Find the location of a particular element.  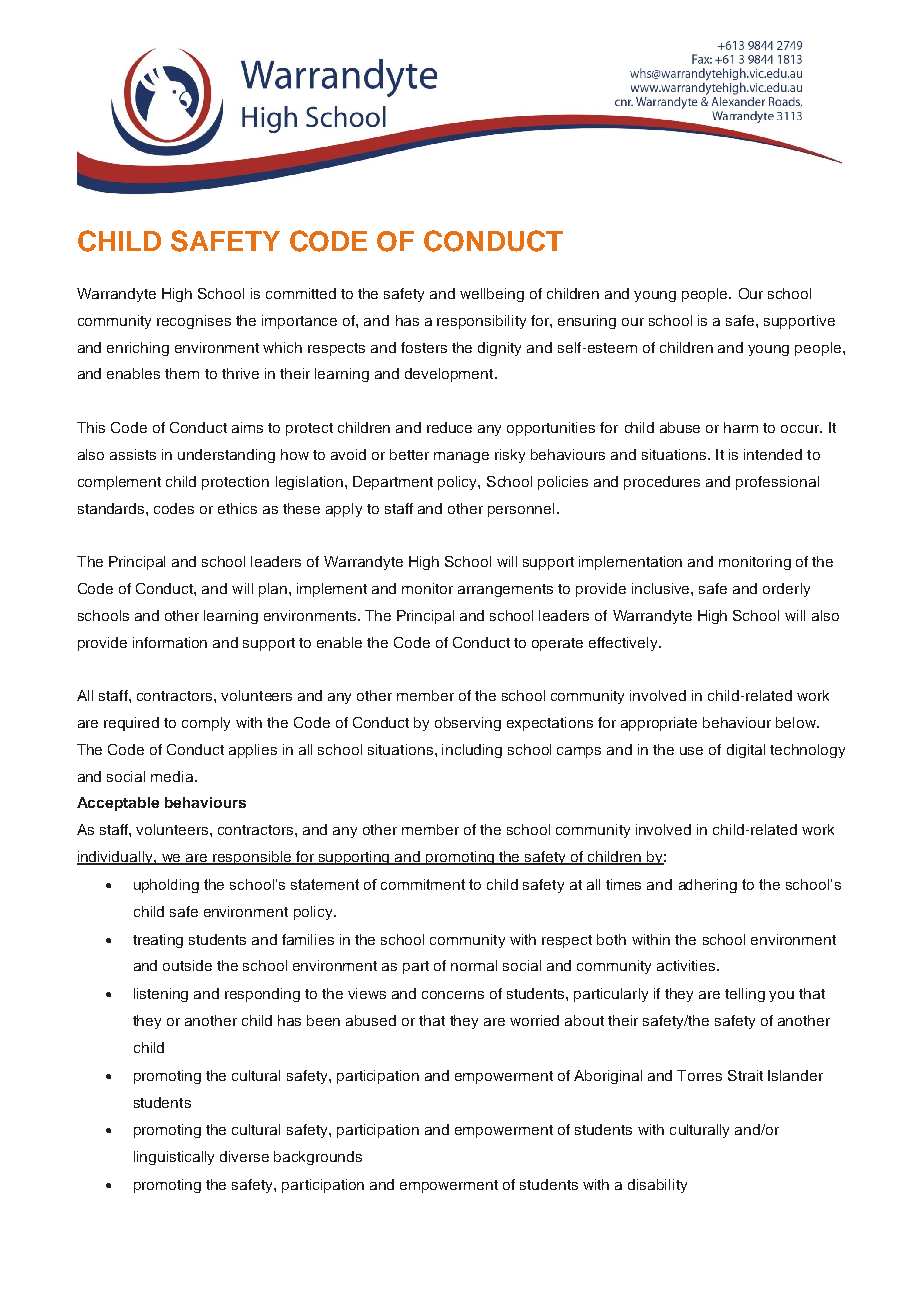

linguistically is located at coordinates (174, 1158).
